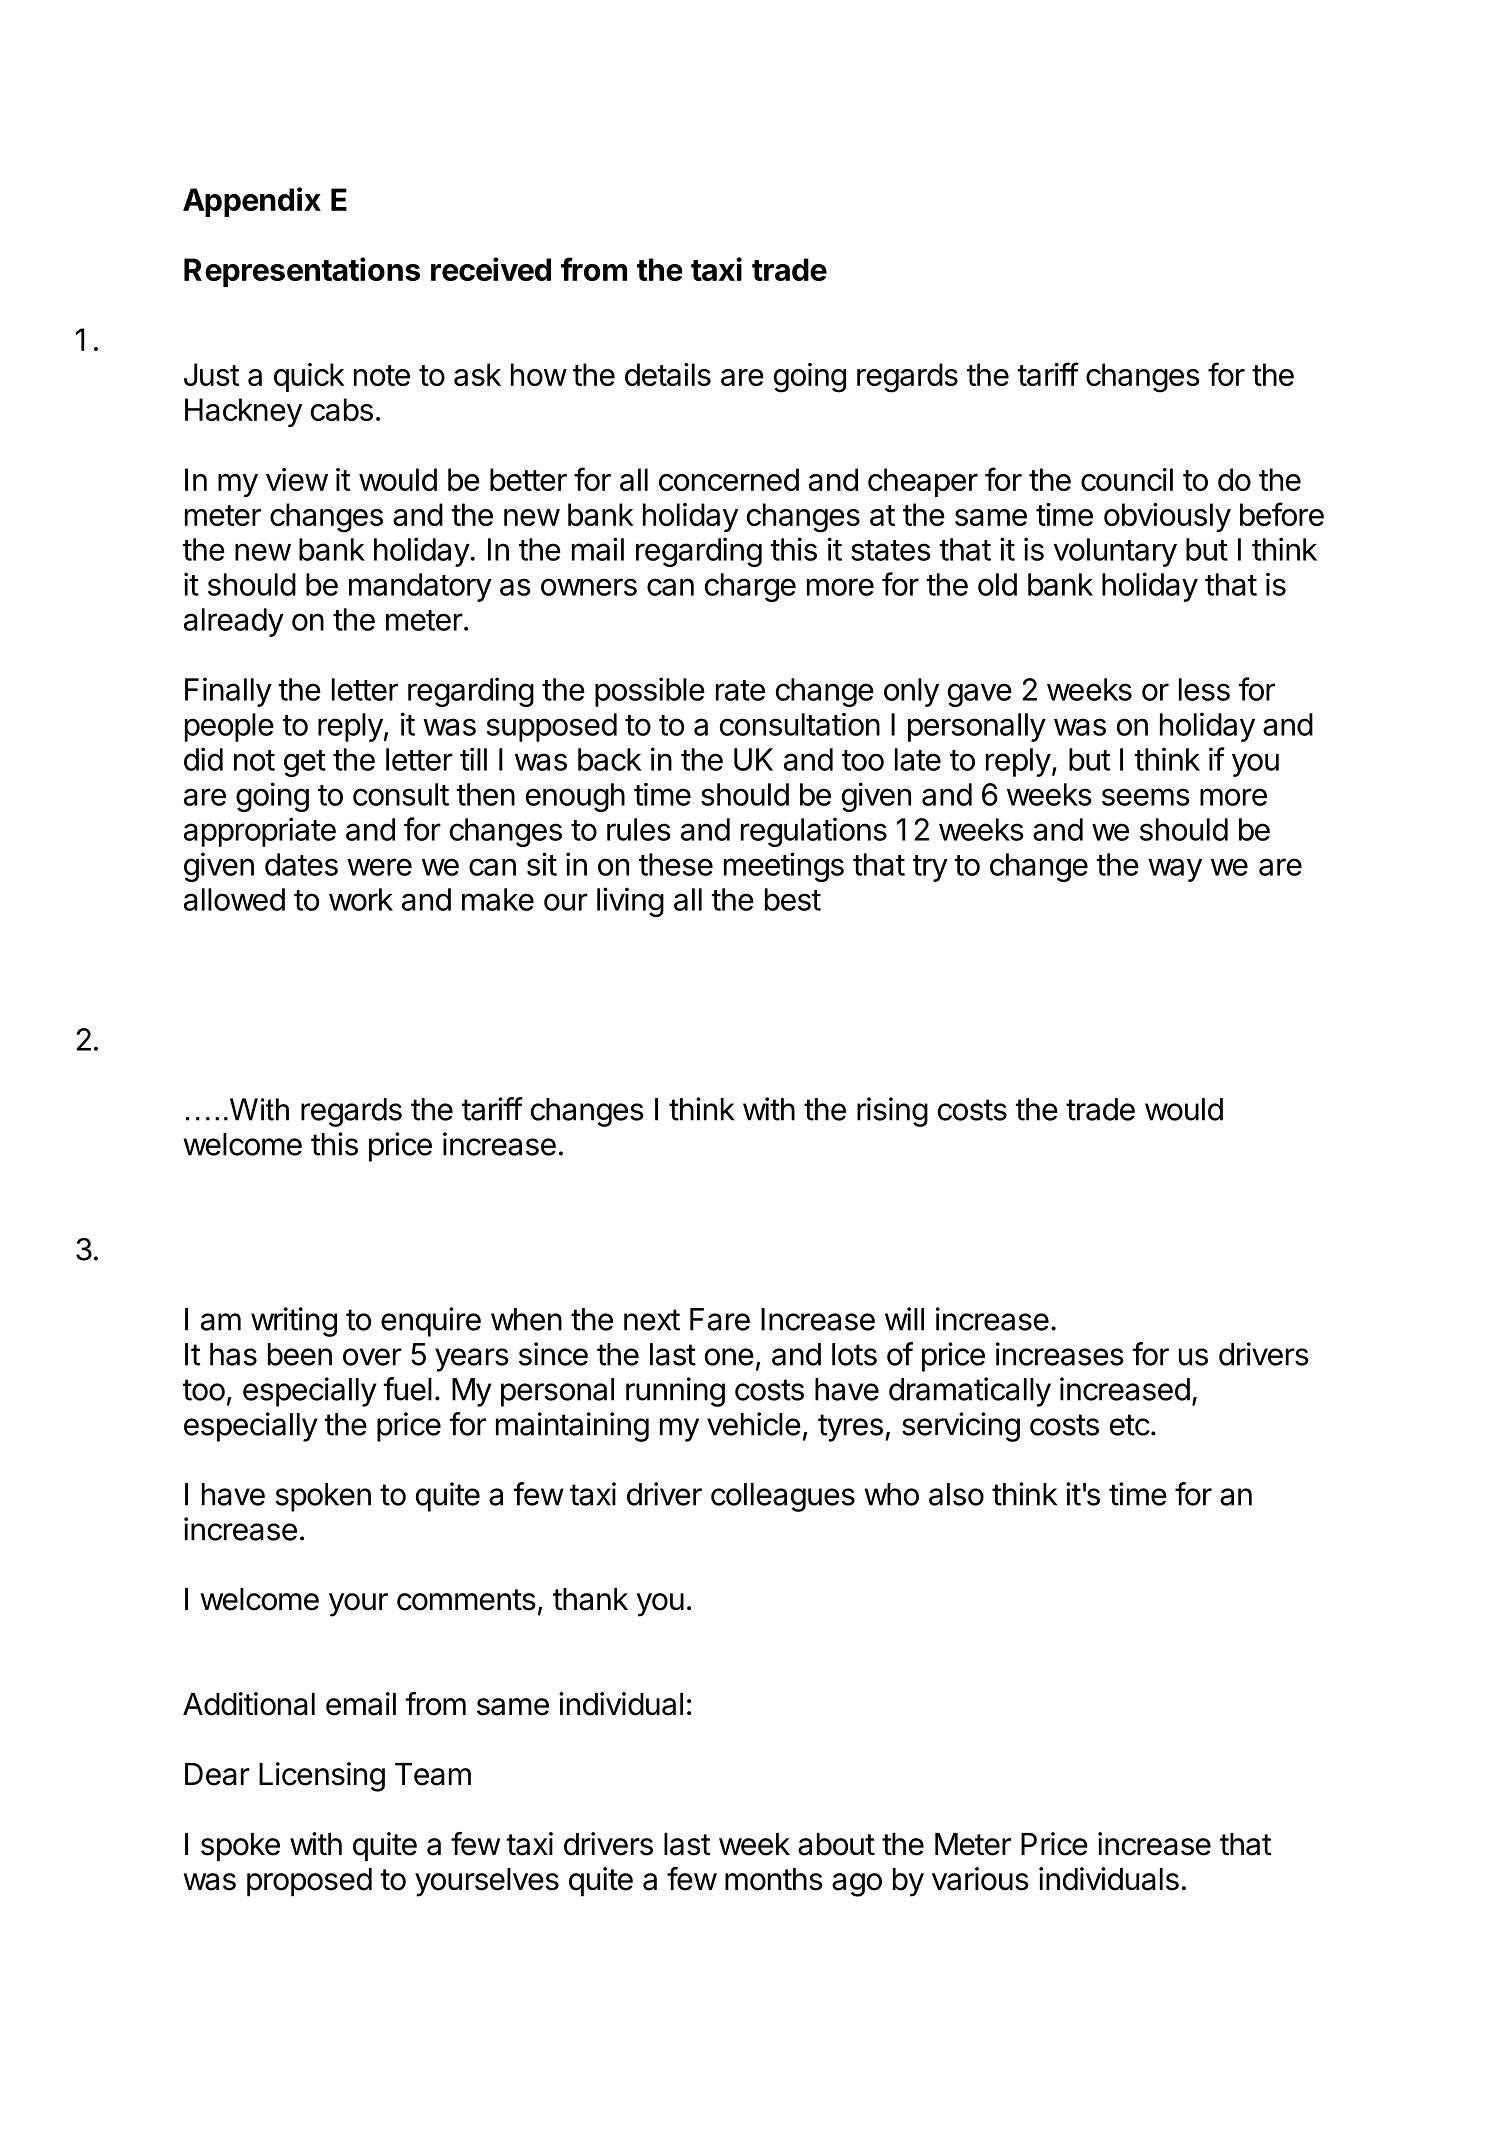 This image has width=1509, height=2134. Describe the element at coordinates (740, 690) in the image. I see `rate` at that location.
